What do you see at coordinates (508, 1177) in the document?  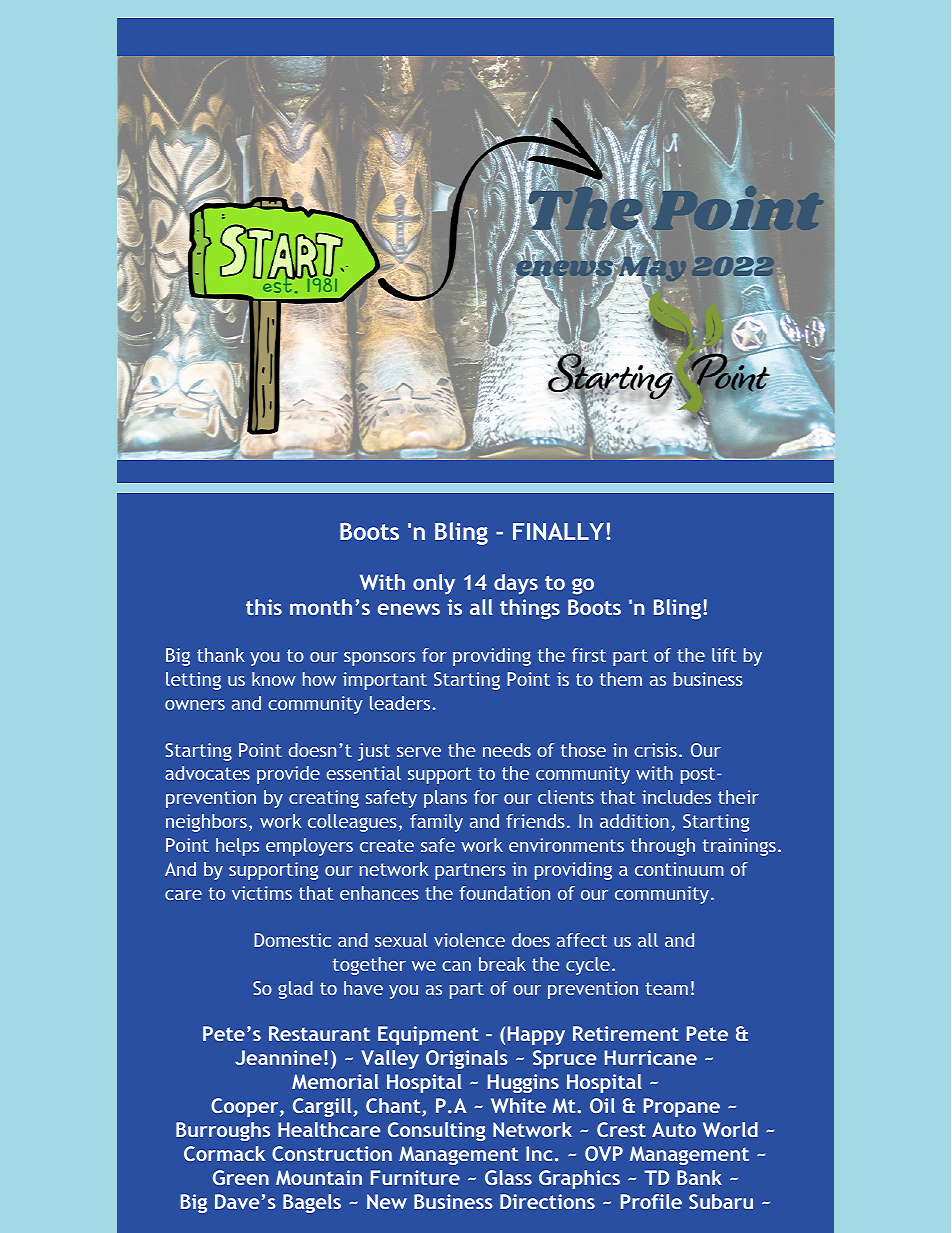 I see `Glass` at bounding box center [508, 1177].
